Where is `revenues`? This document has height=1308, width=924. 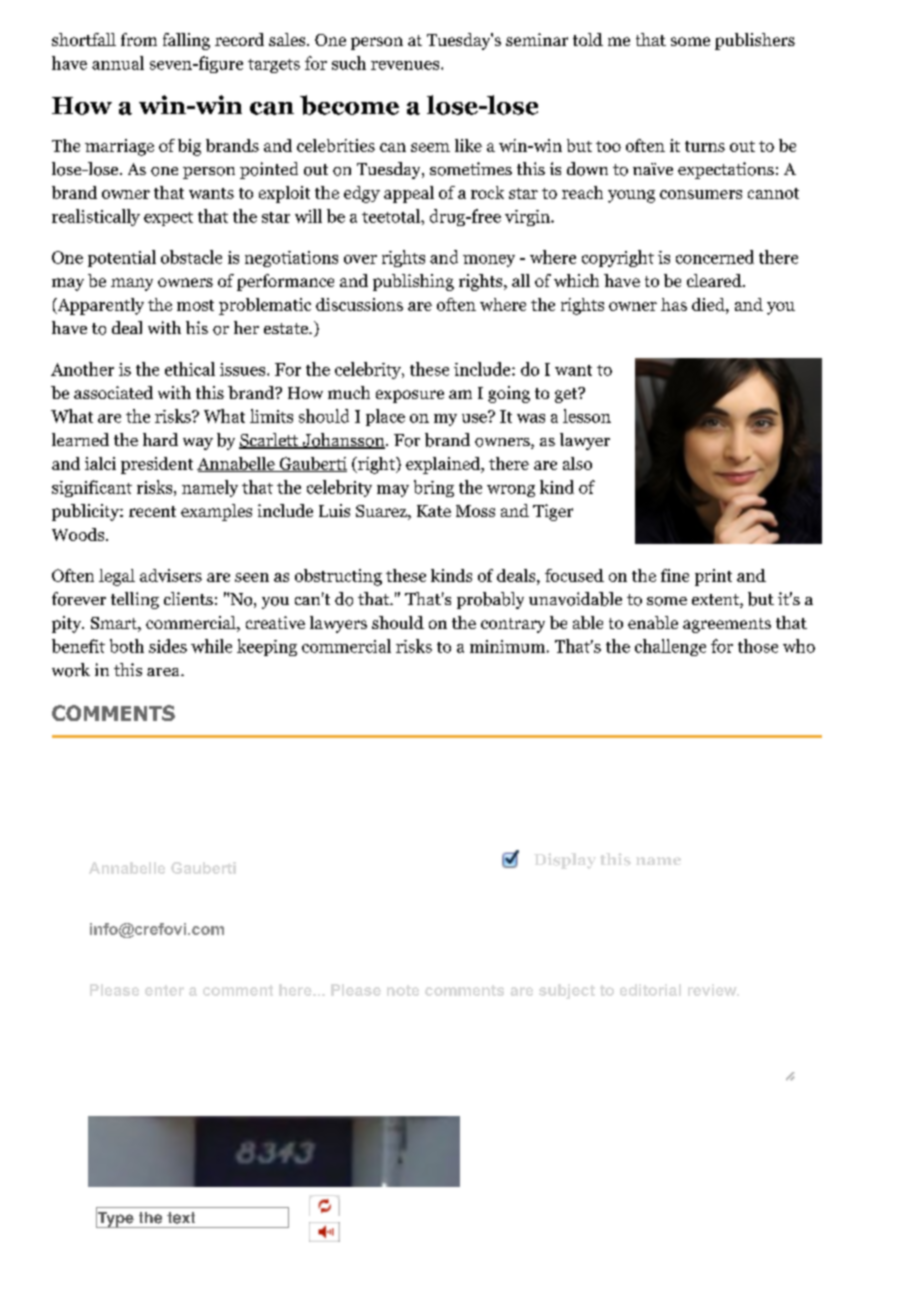
revenues is located at coordinates (405, 65).
